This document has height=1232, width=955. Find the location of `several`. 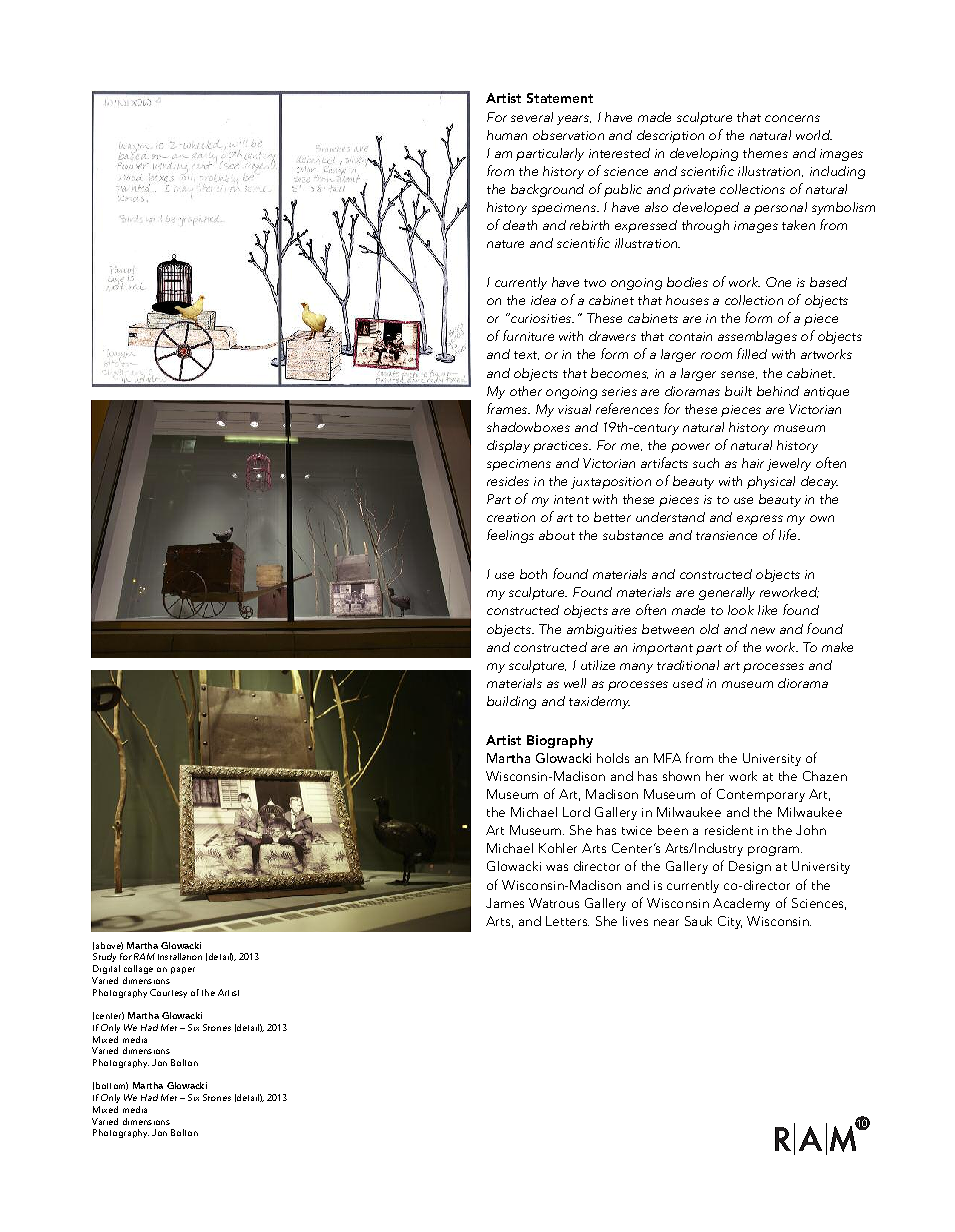

several is located at coordinates (532, 117).
